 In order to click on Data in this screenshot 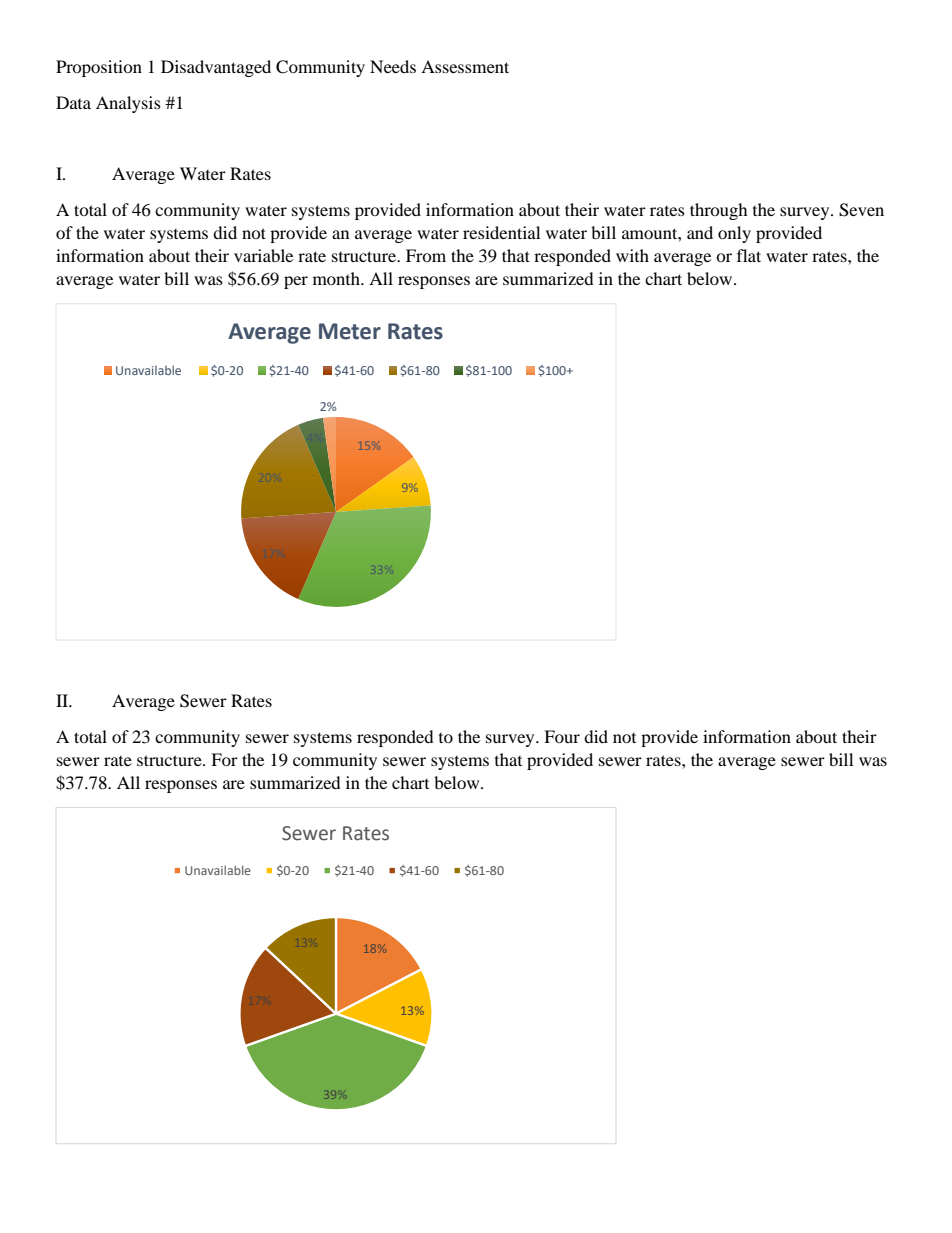, I will do `click(73, 102)`.
